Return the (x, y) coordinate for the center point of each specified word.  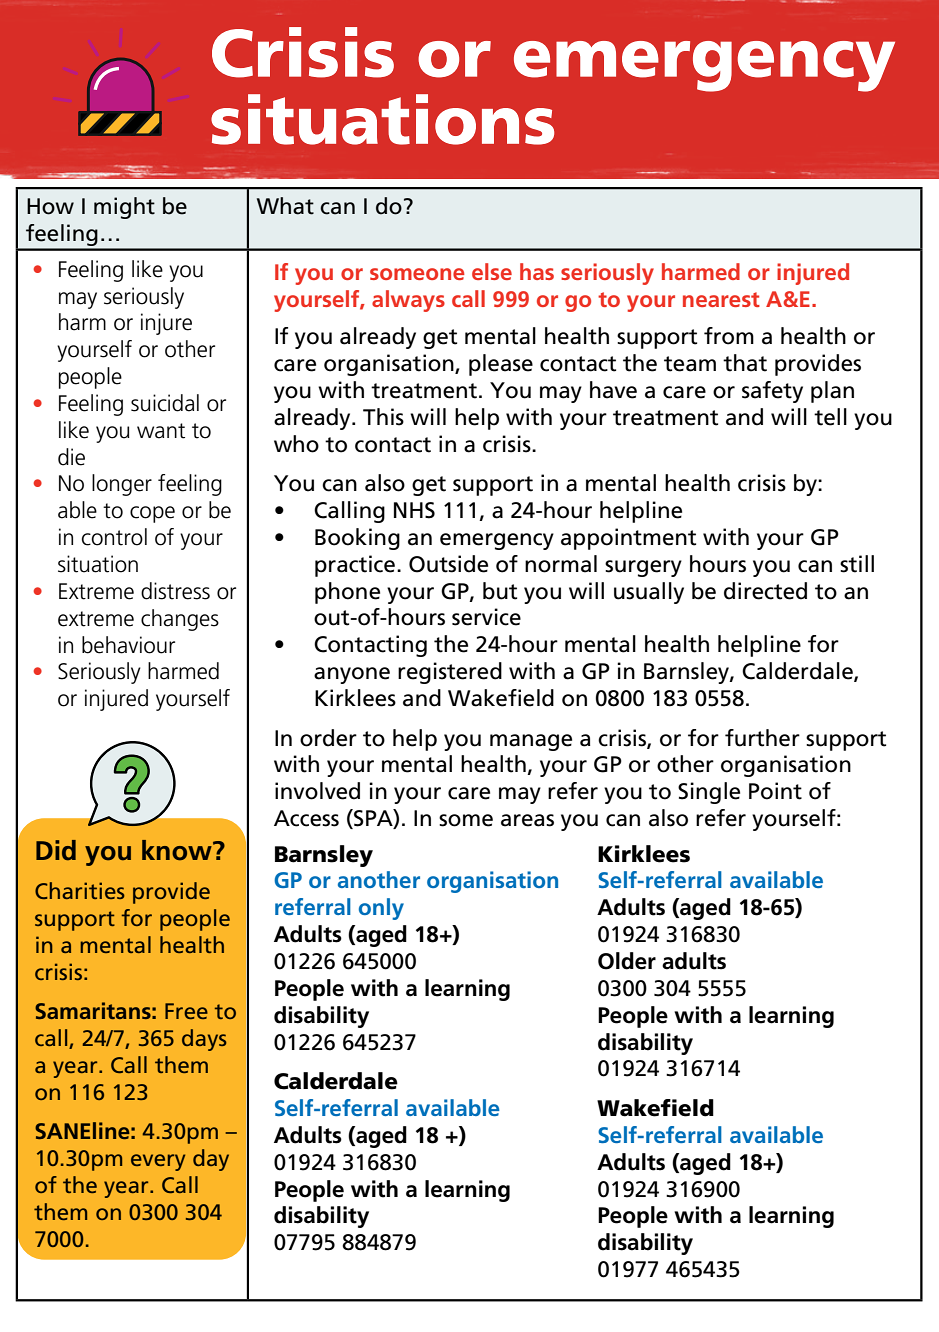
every (158, 1162)
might (124, 208)
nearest (721, 299)
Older (627, 961)
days (204, 1040)
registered (450, 673)
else (492, 271)
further (762, 738)
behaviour (128, 645)
